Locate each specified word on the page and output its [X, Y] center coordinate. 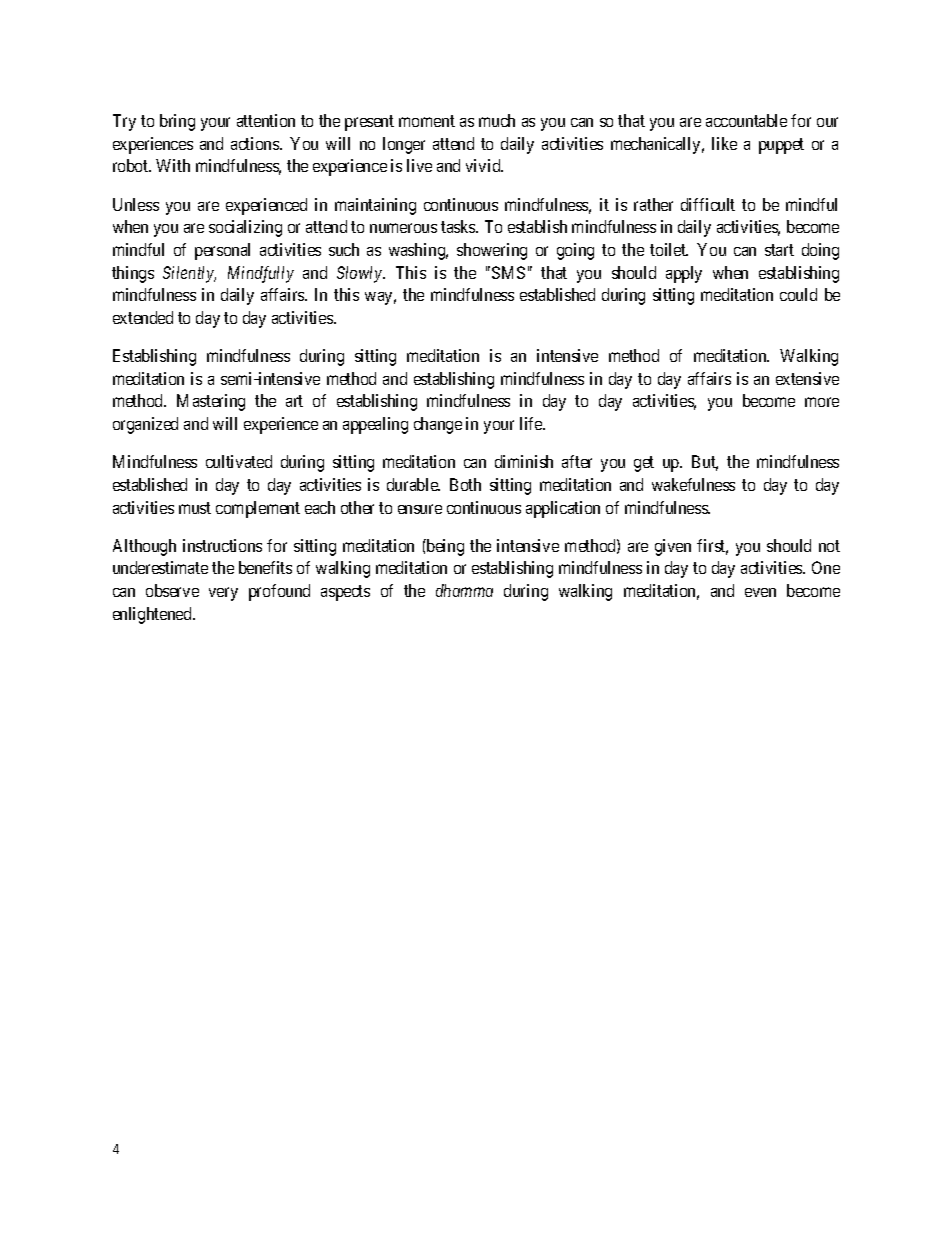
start [779, 250]
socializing [245, 228]
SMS [508, 272]
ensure [420, 509]
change [438, 425]
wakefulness [693, 484]
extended [143, 317]
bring [177, 122]
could [798, 294]
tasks [459, 226]
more [822, 402]
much [497, 120]
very [223, 594]
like [724, 143]
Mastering [211, 402]
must [195, 508]
